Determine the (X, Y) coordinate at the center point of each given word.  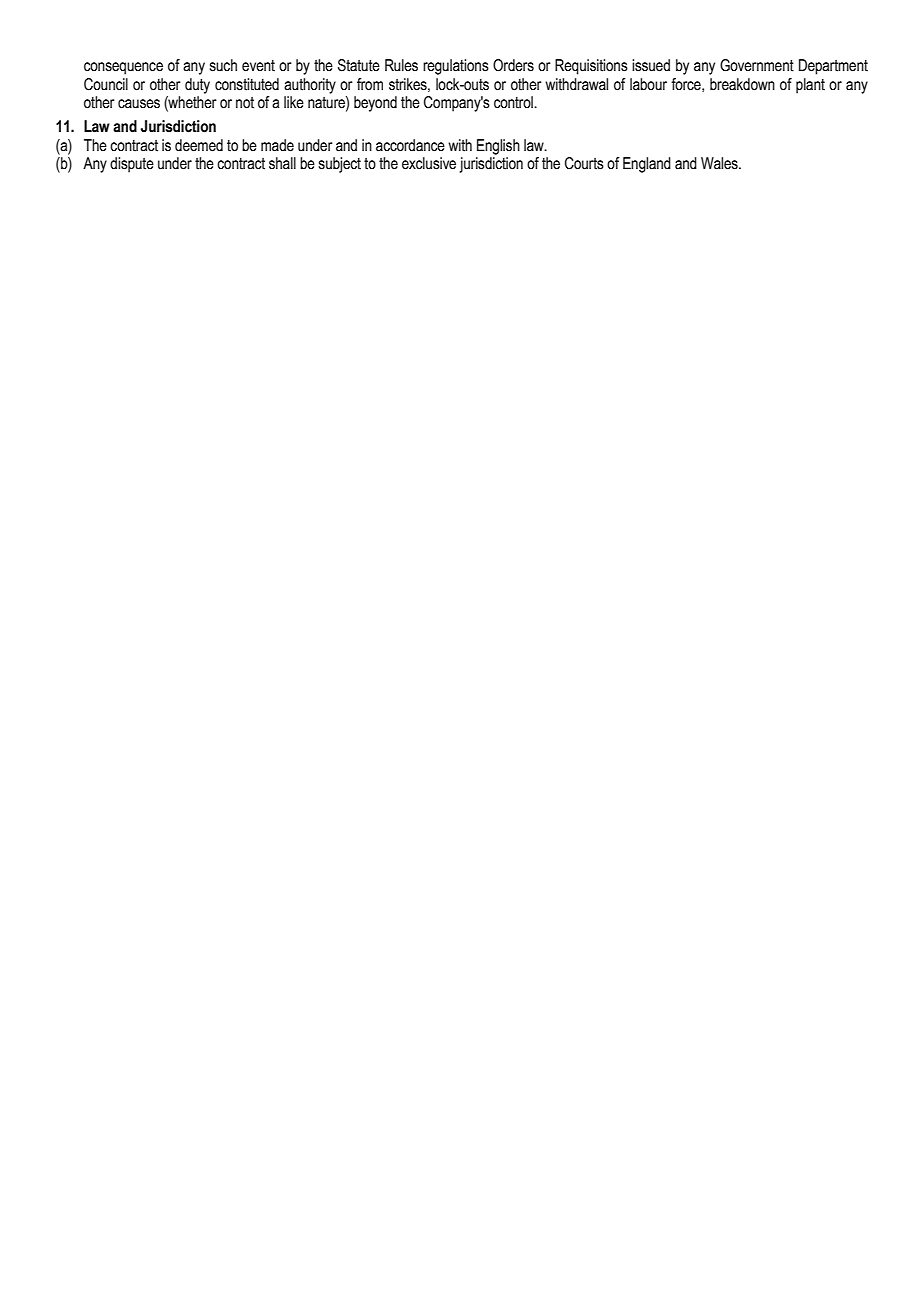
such (223, 65)
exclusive (429, 163)
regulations (456, 67)
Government (757, 65)
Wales (720, 163)
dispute (132, 165)
